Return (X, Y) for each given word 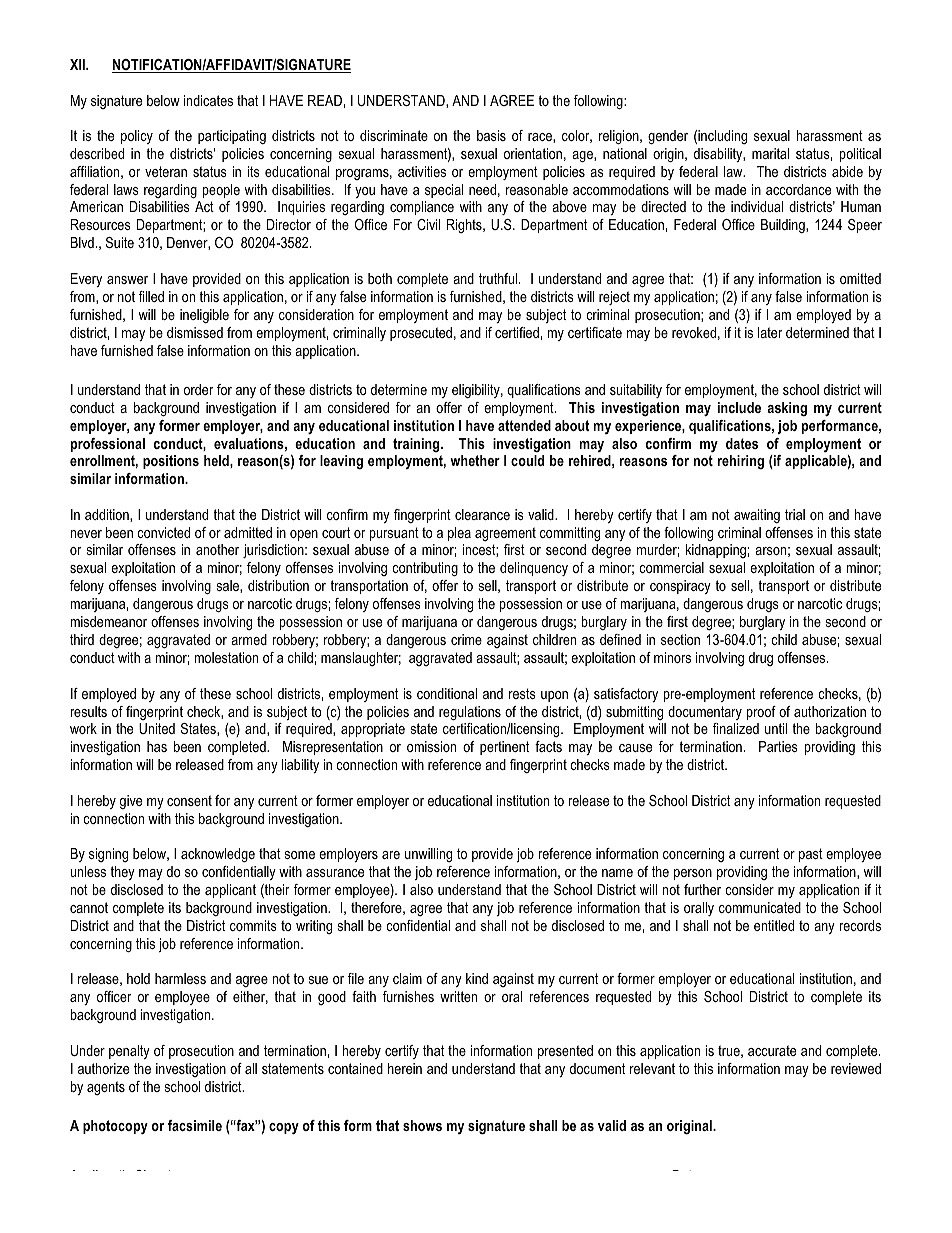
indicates (208, 100)
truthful (498, 278)
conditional (447, 693)
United (157, 728)
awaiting (757, 516)
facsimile (195, 1125)
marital (770, 153)
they (122, 873)
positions (171, 462)
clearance (482, 514)
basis (491, 135)
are (391, 855)
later (770, 332)
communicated (760, 907)
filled (151, 296)
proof (761, 713)
